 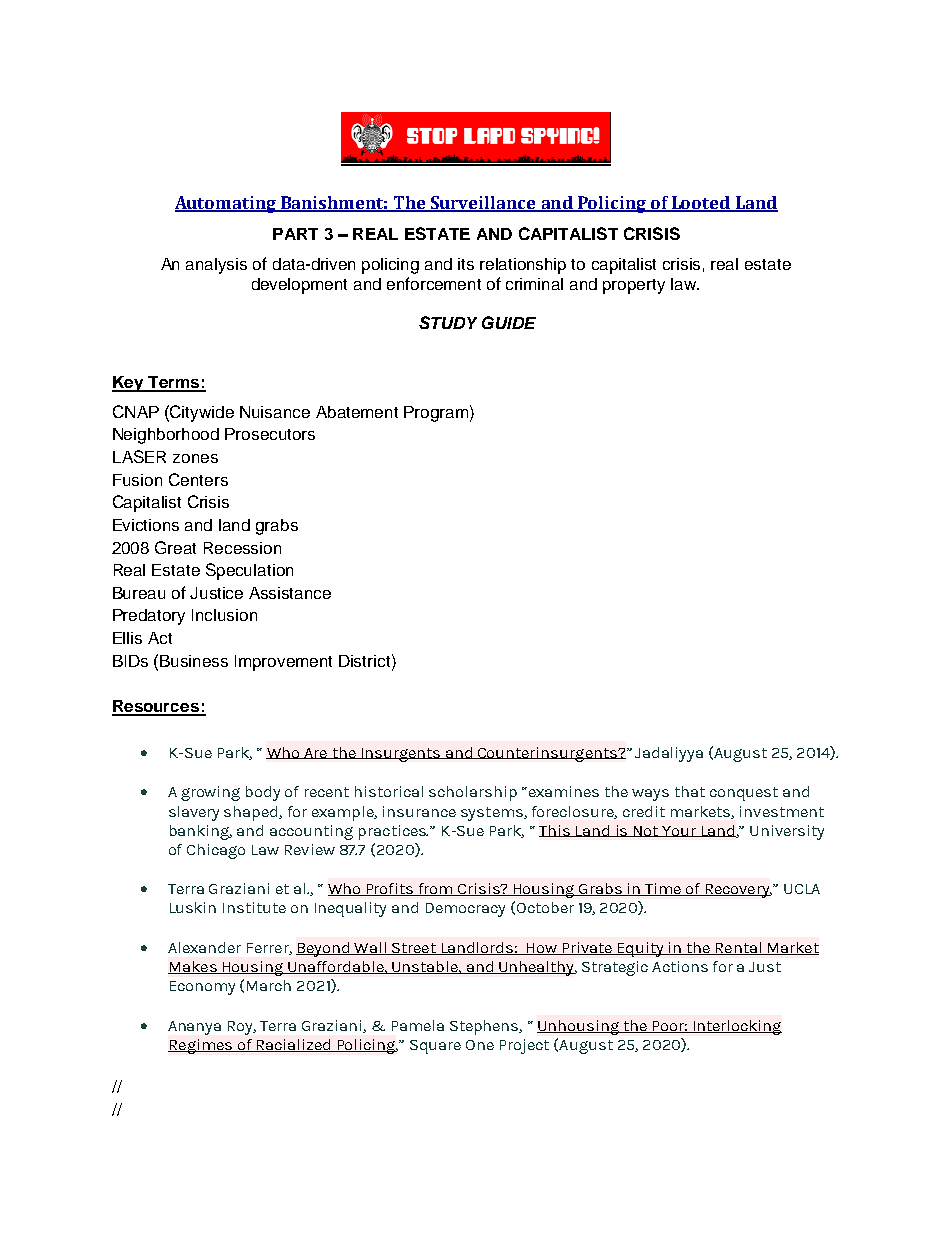 I want to click on Surveillance, so click(x=483, y=204).
